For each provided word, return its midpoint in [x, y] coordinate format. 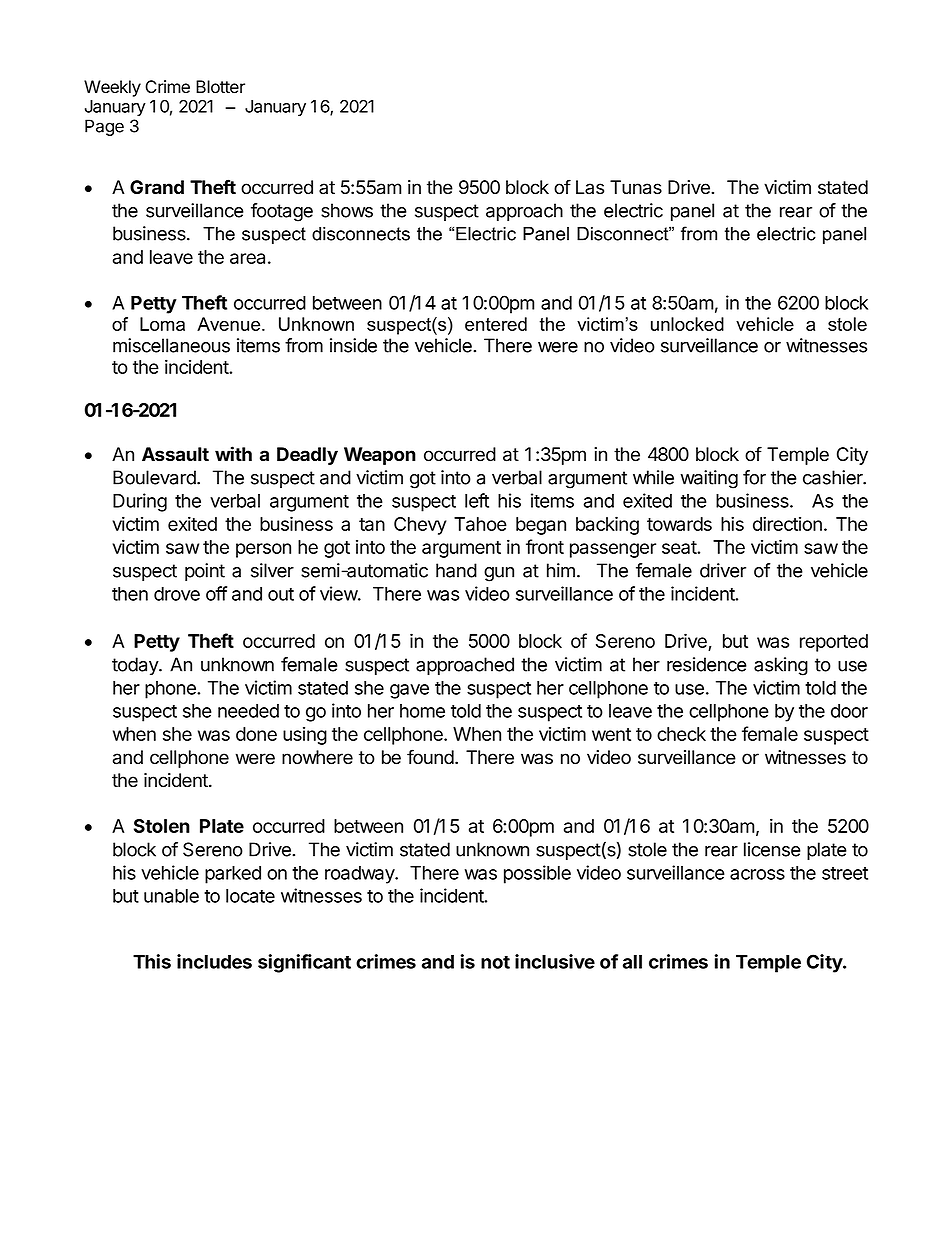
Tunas [636, 187]
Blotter [220, 87]
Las [590, 187]
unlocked [687, 324]
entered [496, 324]
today [136, 666]
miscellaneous [171, 345]
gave [409, 691]
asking [781, 666]
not [495, 962]
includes [214, 961]
